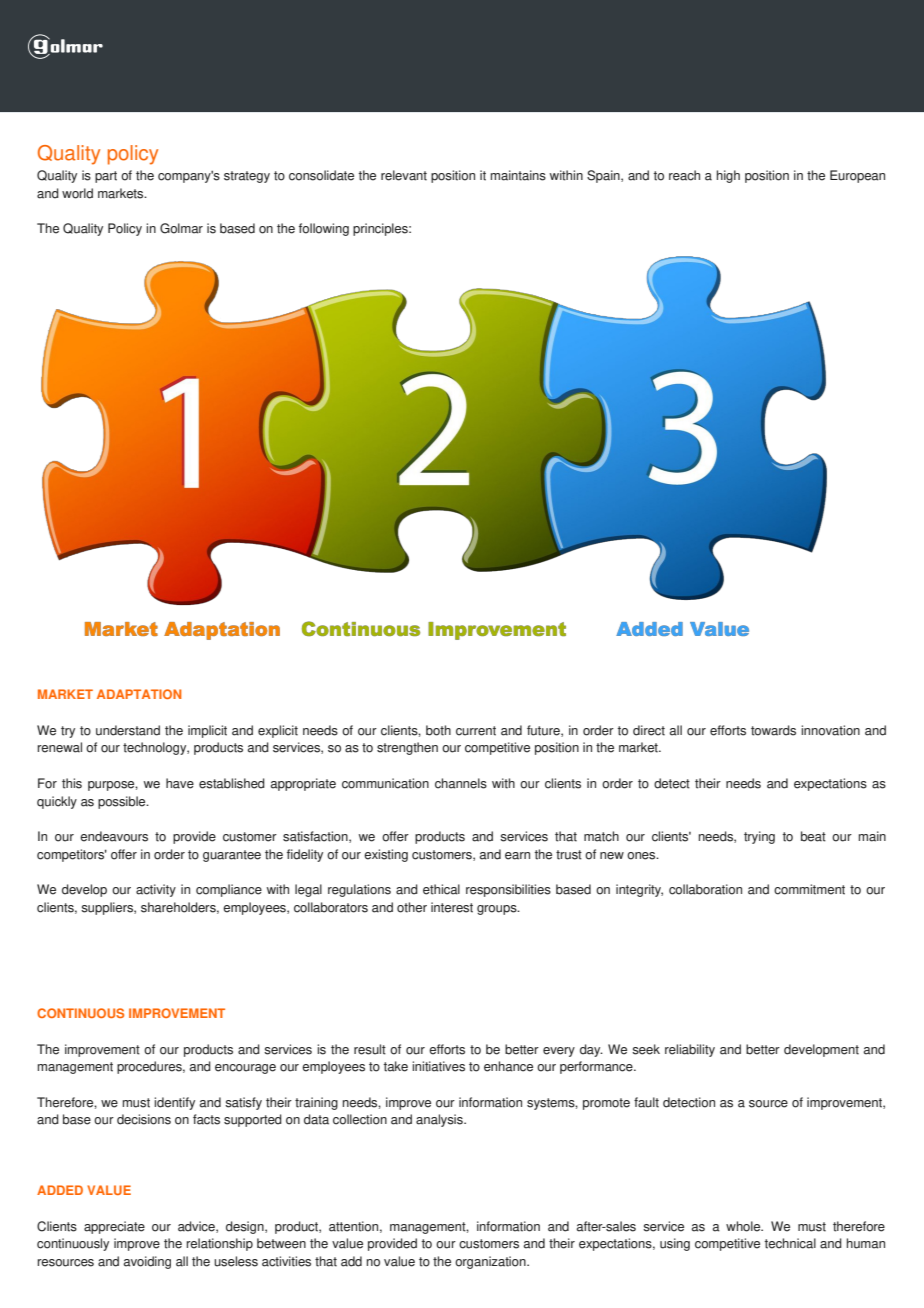  What do you see at coordinates (106, 177) in the screenshot?
I see `part` at bounding box center [106, 177].
